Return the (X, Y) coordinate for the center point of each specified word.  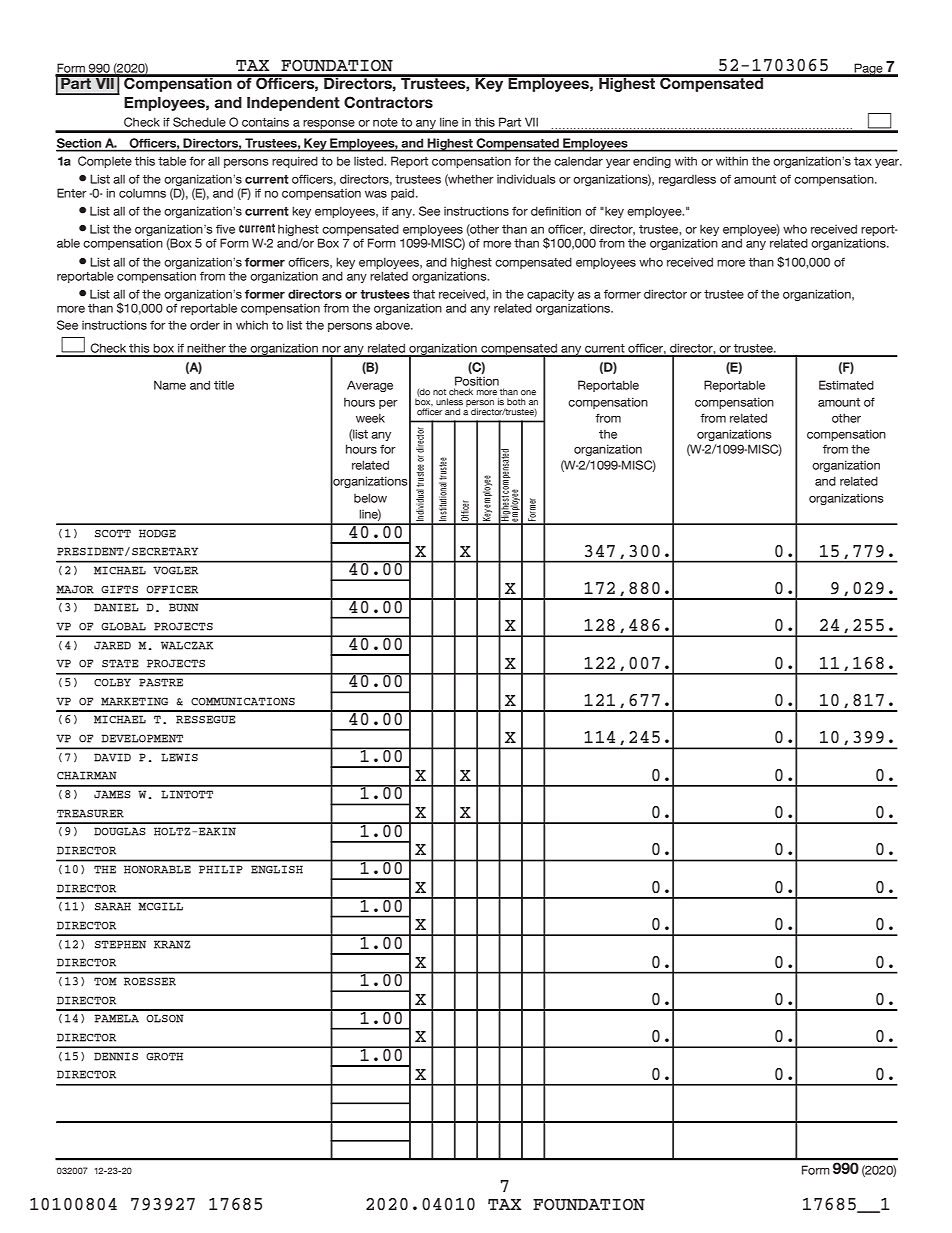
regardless (687, 180)
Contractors (388, 102)
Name (170, 385)
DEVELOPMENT (142, 738)
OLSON (165, 1018)
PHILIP (221, 869)
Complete (105, 162)
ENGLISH (277, 869)
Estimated (846, 385)
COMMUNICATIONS (243, 701)
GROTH (164, 1056)
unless (449, 402)
